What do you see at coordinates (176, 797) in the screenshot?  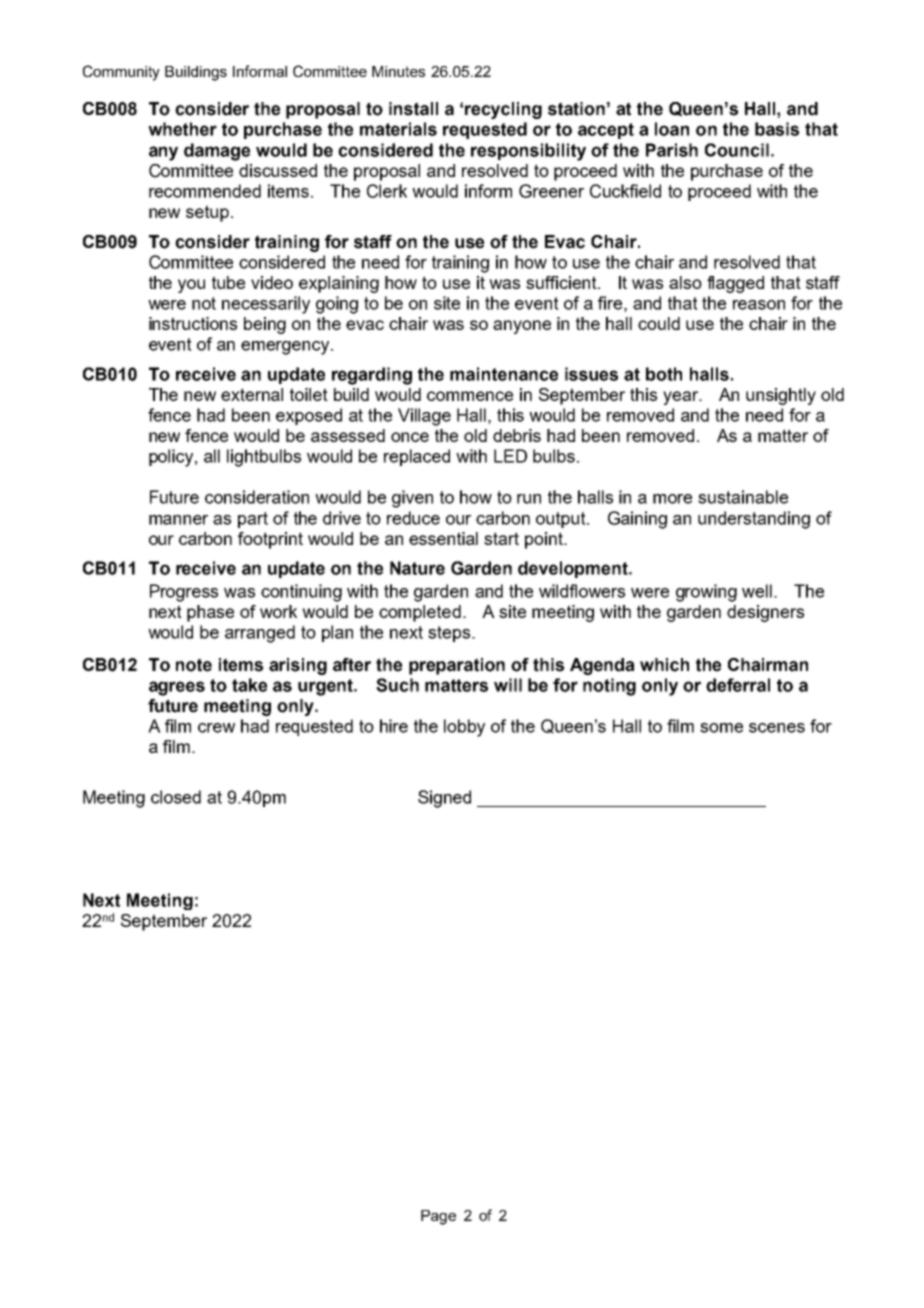 I see `closed` at bounding box center [176, 797].
